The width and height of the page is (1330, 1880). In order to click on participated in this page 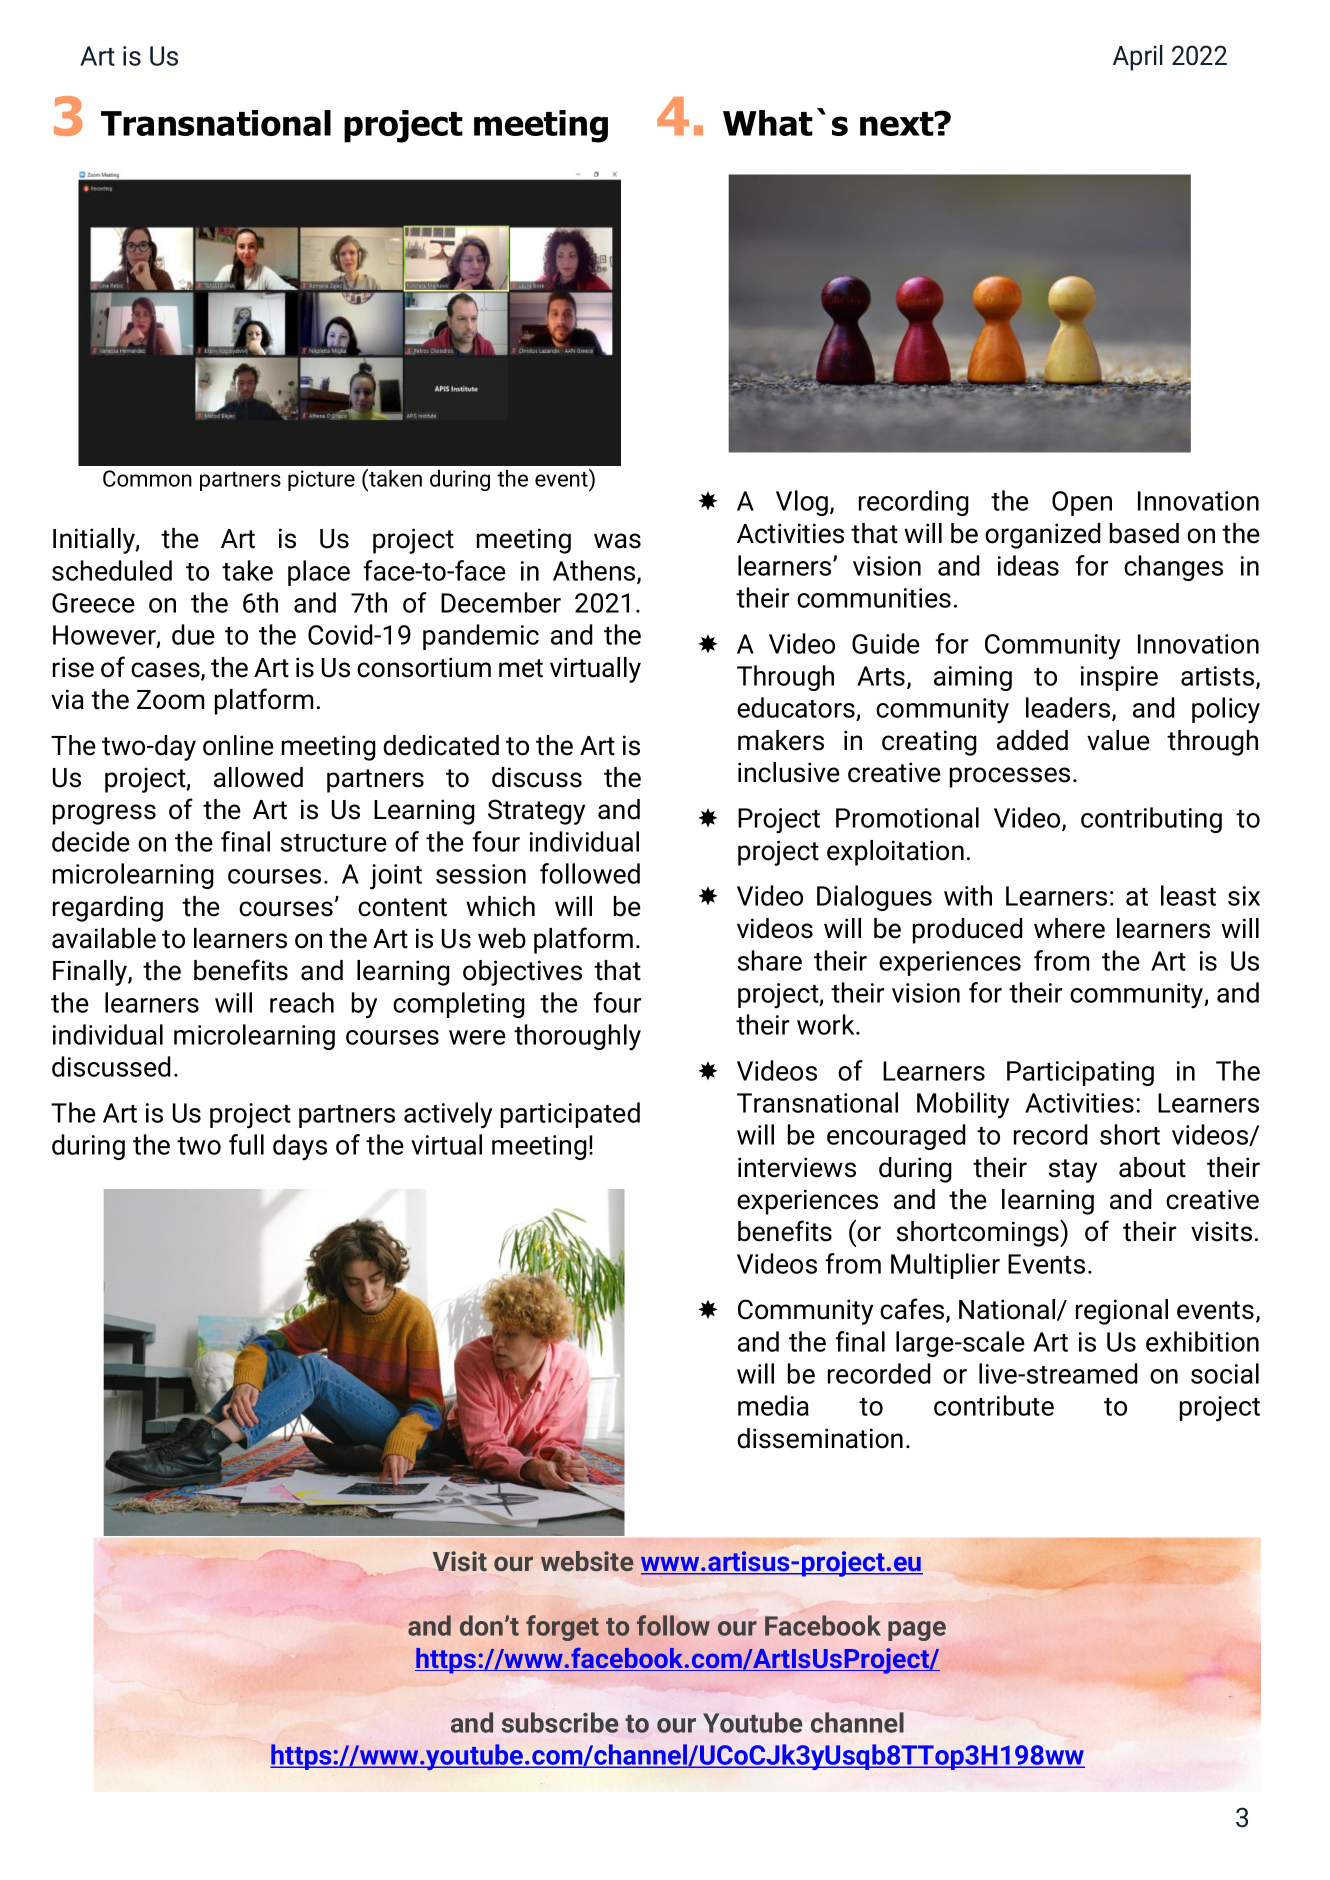, I will do `click(570, 1115)`.
